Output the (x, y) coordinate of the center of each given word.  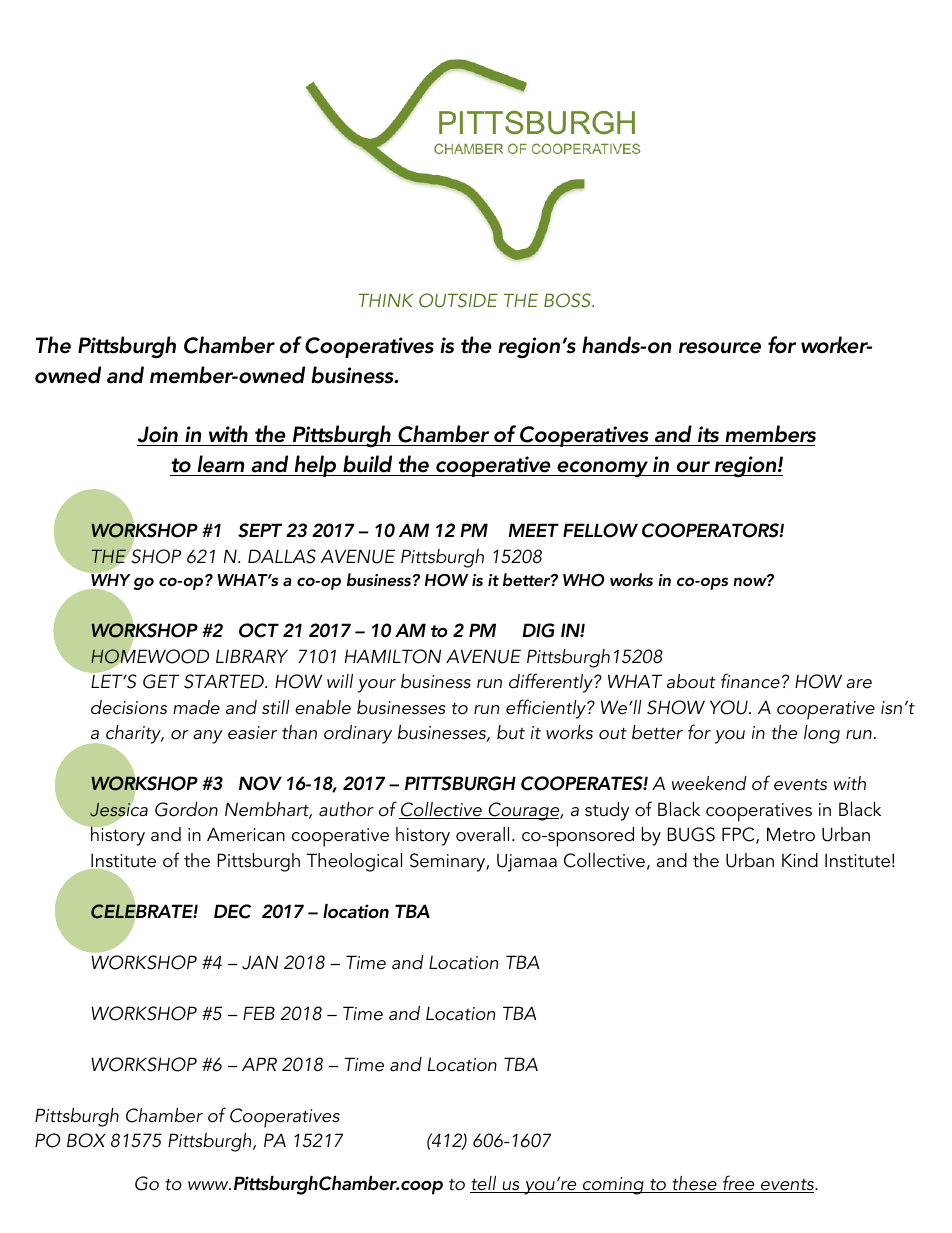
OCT (259, 630)
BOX (86, 1140)
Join (158, 436)
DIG (538, 630)
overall (482, 834)
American (246, 834)
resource (720, 348)
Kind (800, 860)
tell (484, 1184)
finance (750, 681)
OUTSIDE (458, 300)
